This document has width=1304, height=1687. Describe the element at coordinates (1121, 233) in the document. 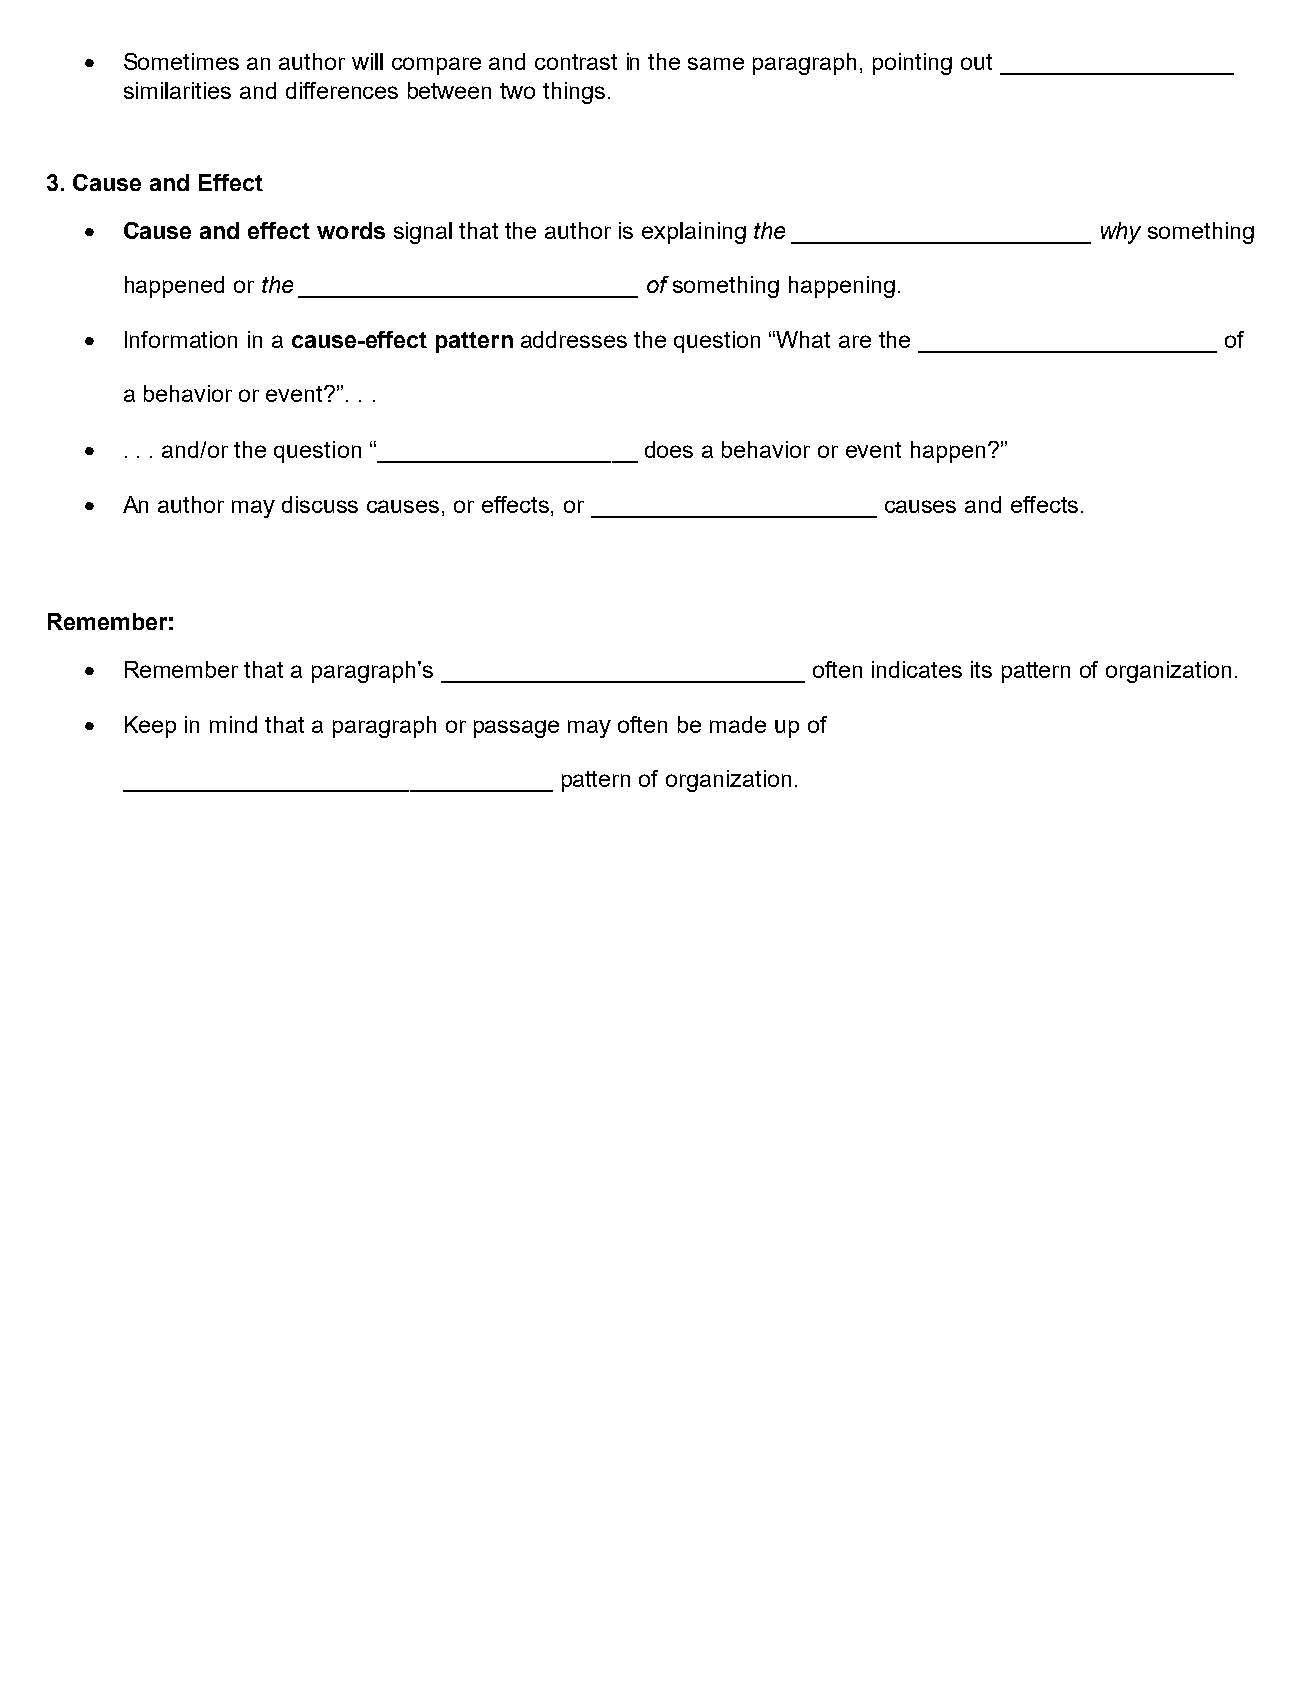

I see `why` at that location.
